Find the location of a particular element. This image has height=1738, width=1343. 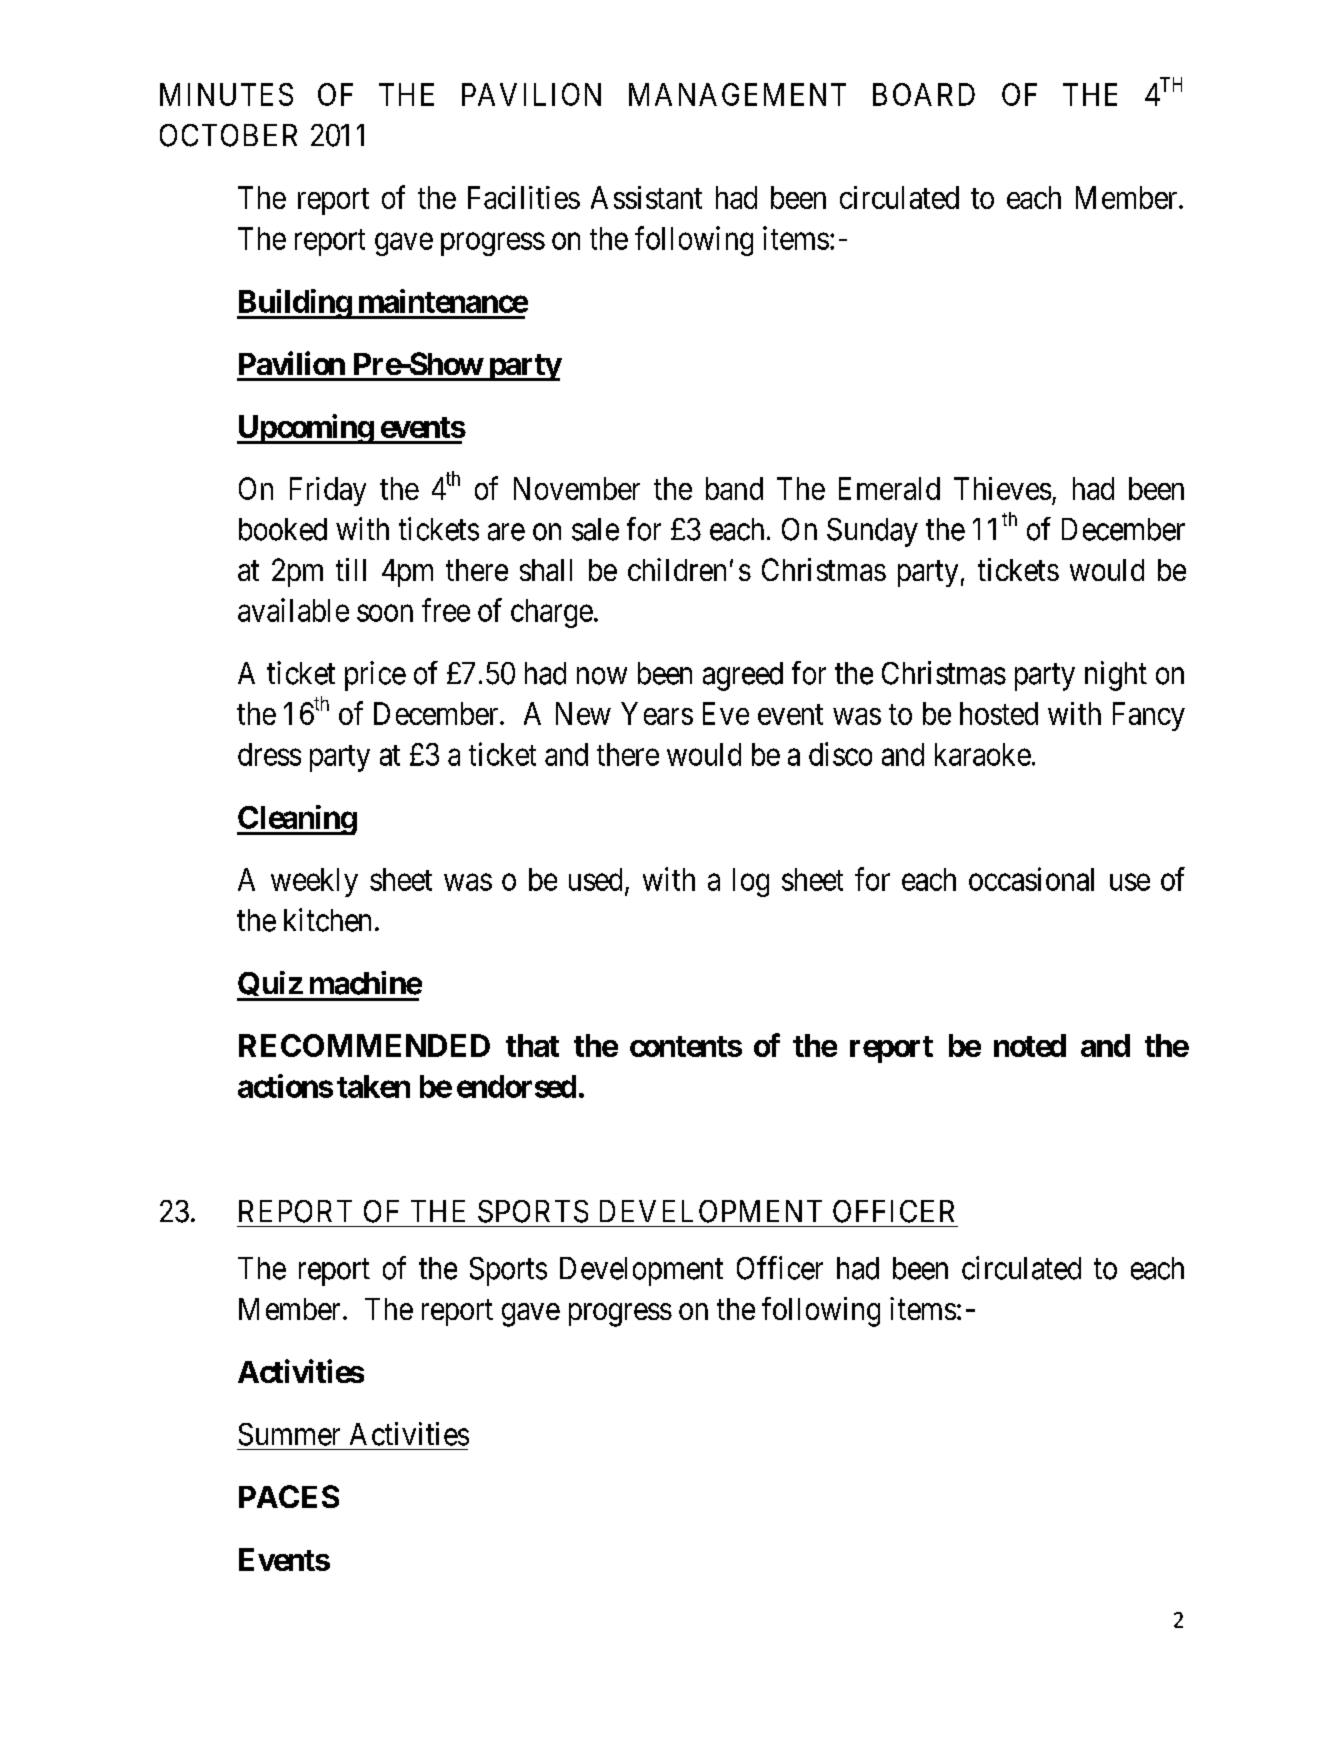

MANAGEMENT is located at coordinates (737, 94).
